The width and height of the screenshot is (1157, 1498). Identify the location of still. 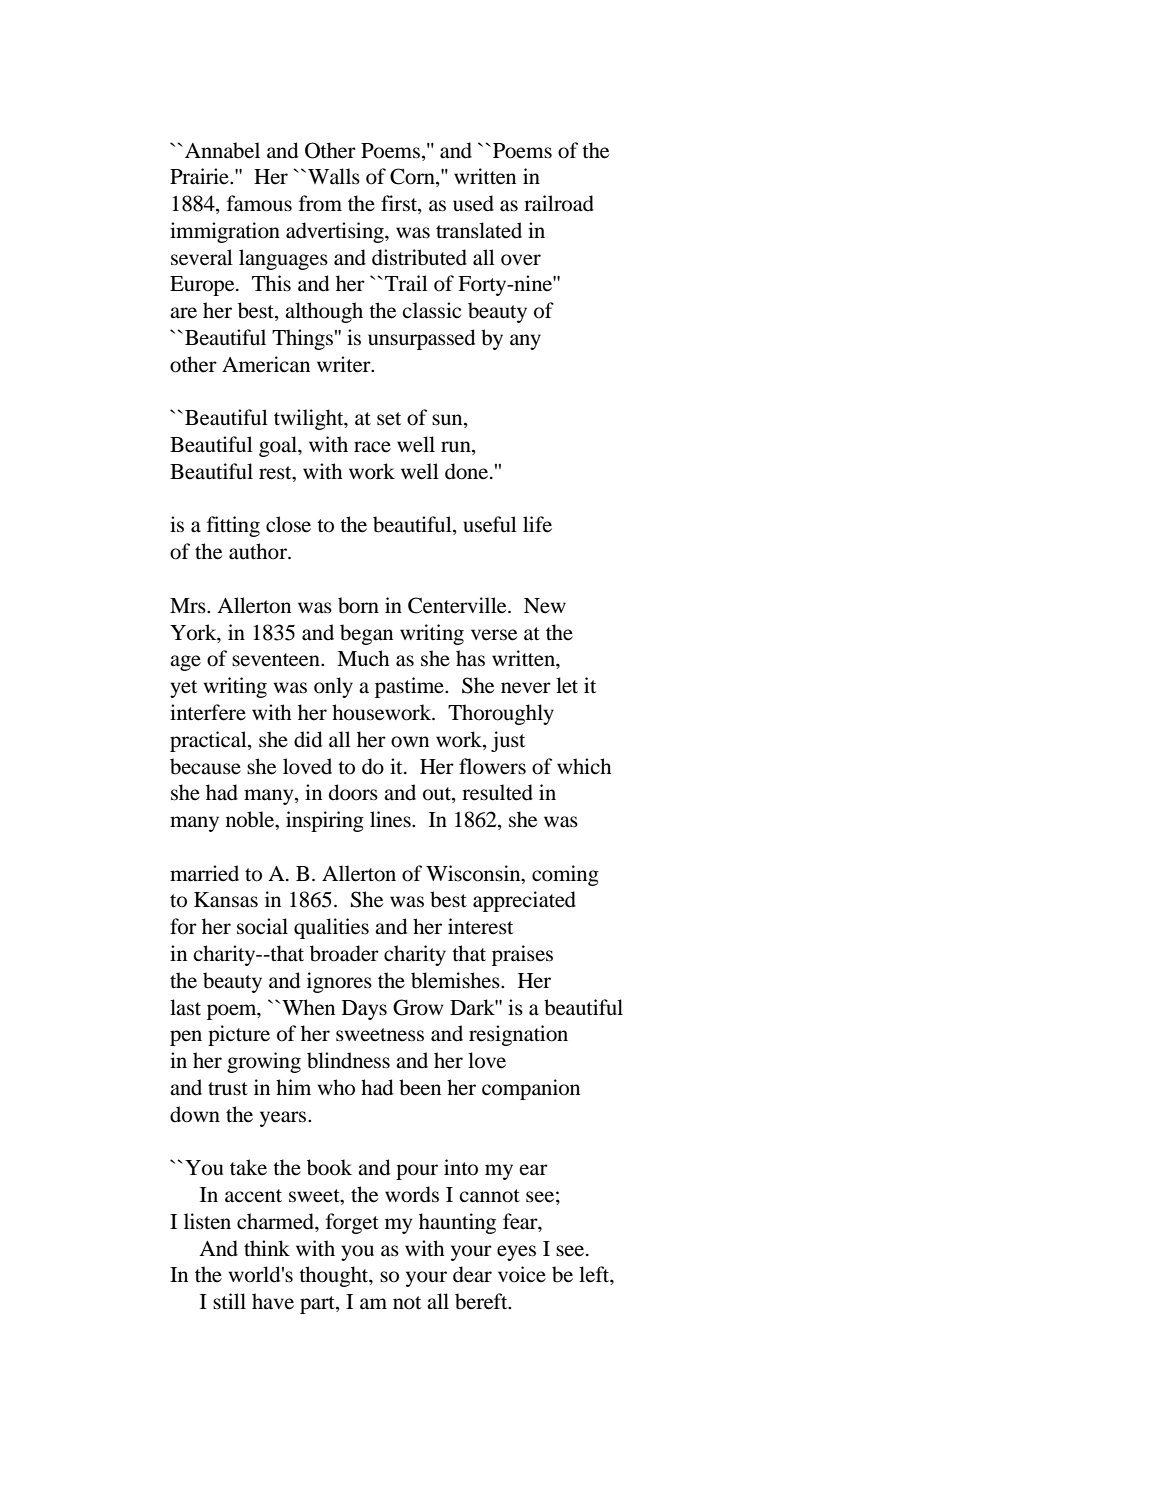
(229, 1301).
